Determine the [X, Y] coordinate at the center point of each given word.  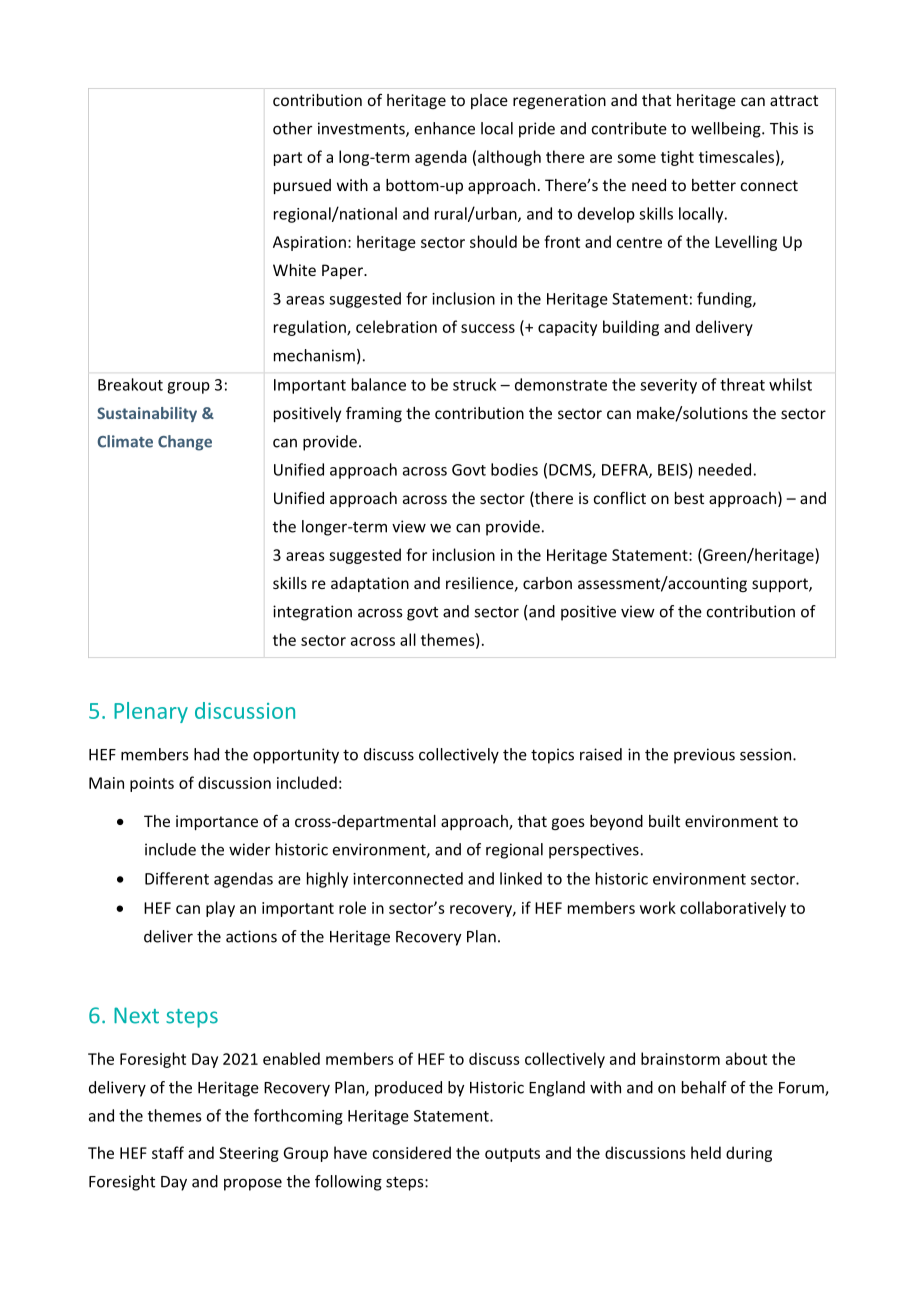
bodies [514, 469]
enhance [445, 128]
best [689, 498]
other [292, 128]
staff [168, 1152]
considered [411, 1152]
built [664, 821]
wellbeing [727, 130]
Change [185, 443]
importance [217, 822]
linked [521, 878]
